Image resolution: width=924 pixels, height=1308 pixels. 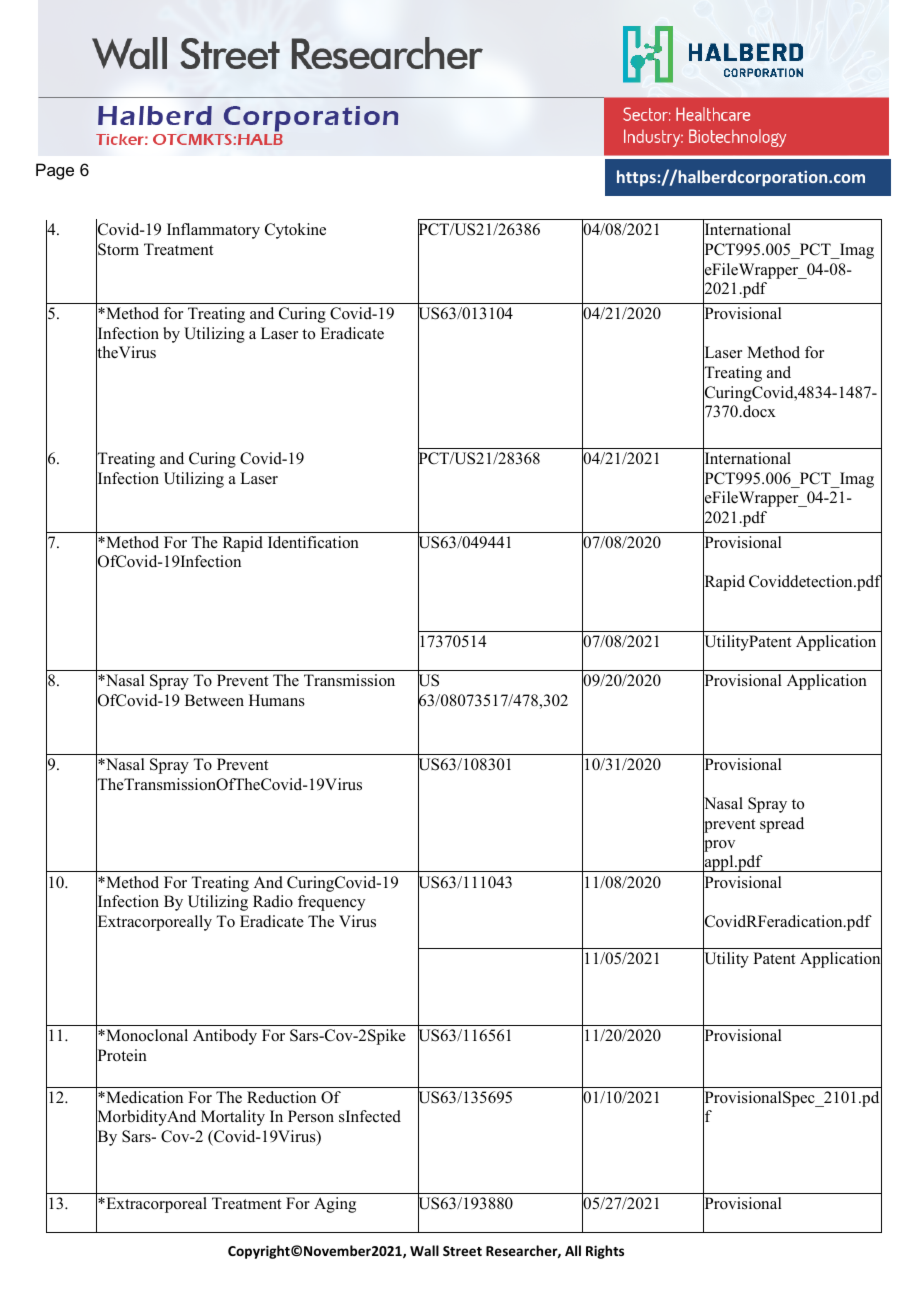 What do you see at coordinates (213, 231) in the screenshot?
I see `Inflammatory` at bounding box center [213, 231].
